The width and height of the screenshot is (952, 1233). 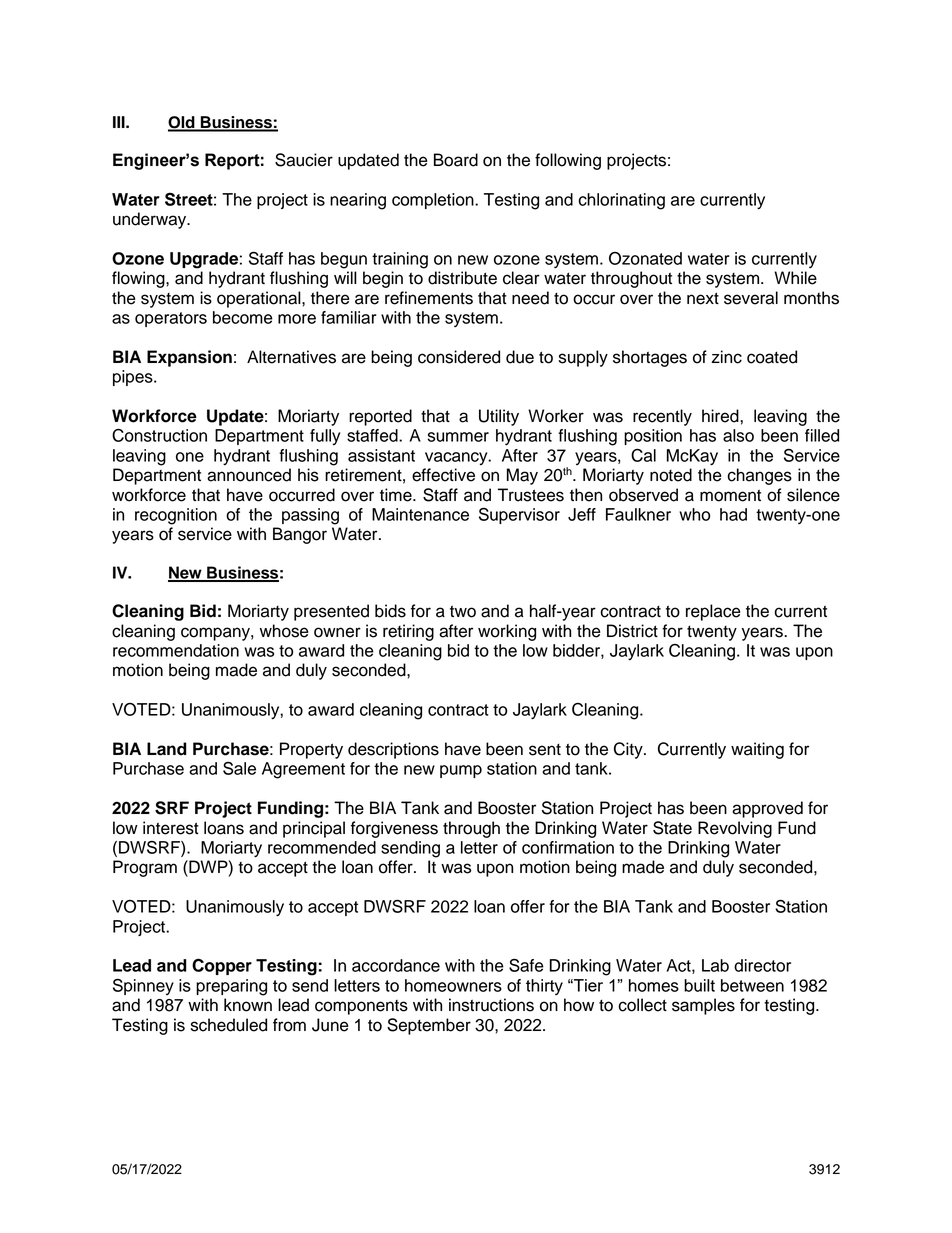 What do you see at coordinates (568, 161) in the screenshot?
I see `following` at bounding box center [568, 161].
